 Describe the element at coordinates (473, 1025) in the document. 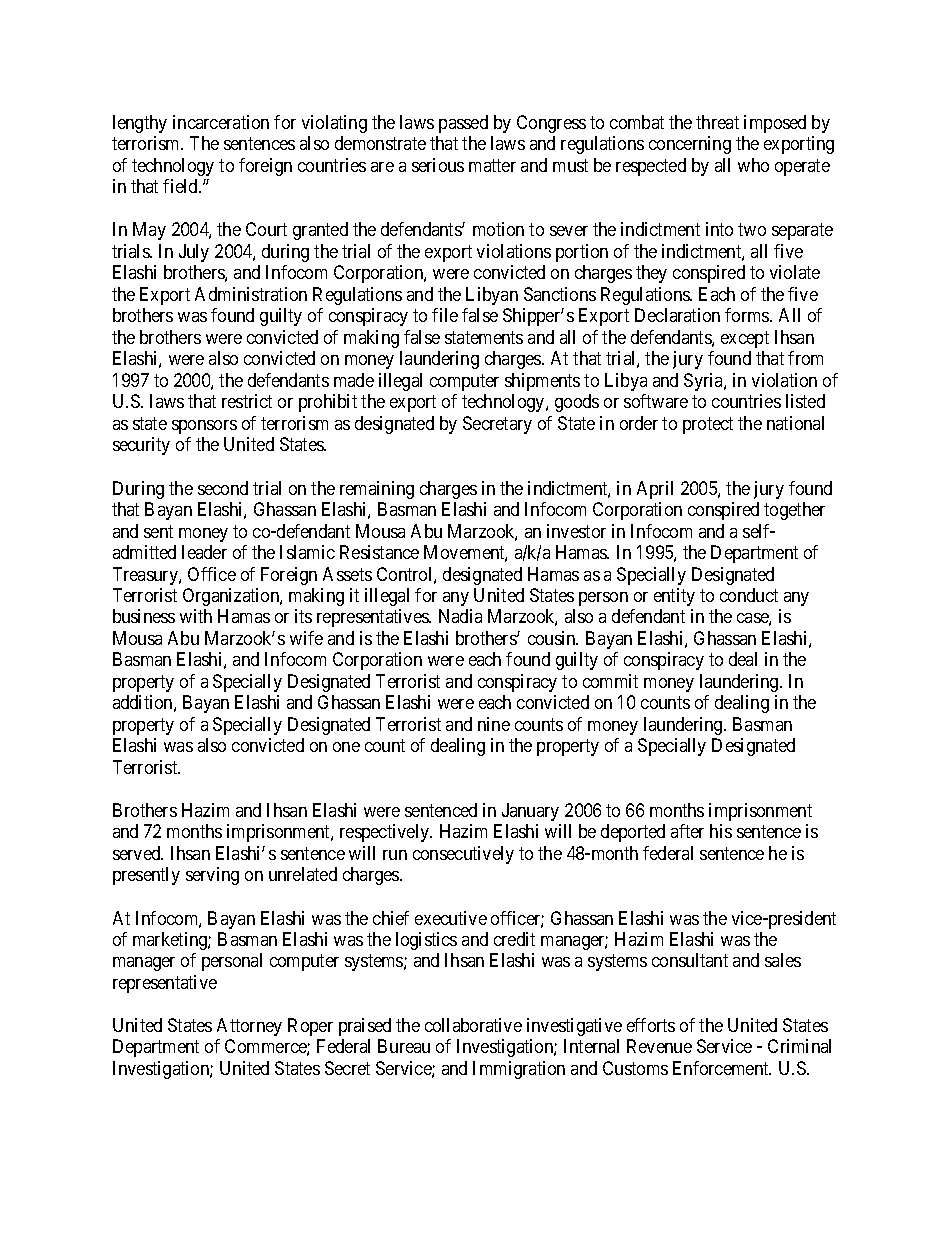

I see `collaborative` at that location.
